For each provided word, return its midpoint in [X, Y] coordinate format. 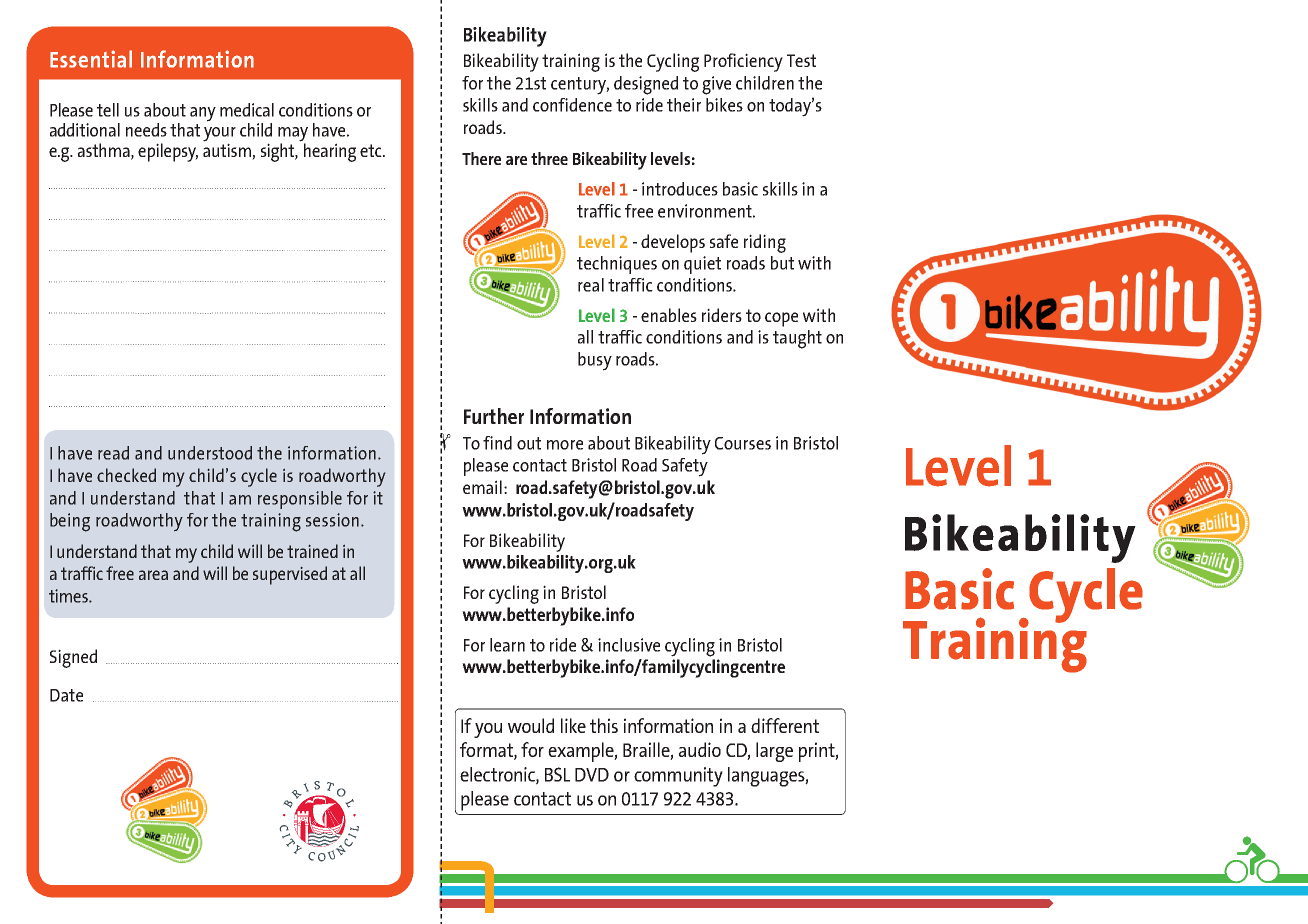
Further [494, 416]
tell [108, 110]
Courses [743, 443]
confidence [572, 105]
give [716, 85]
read [113, 453]
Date [66, 695]
